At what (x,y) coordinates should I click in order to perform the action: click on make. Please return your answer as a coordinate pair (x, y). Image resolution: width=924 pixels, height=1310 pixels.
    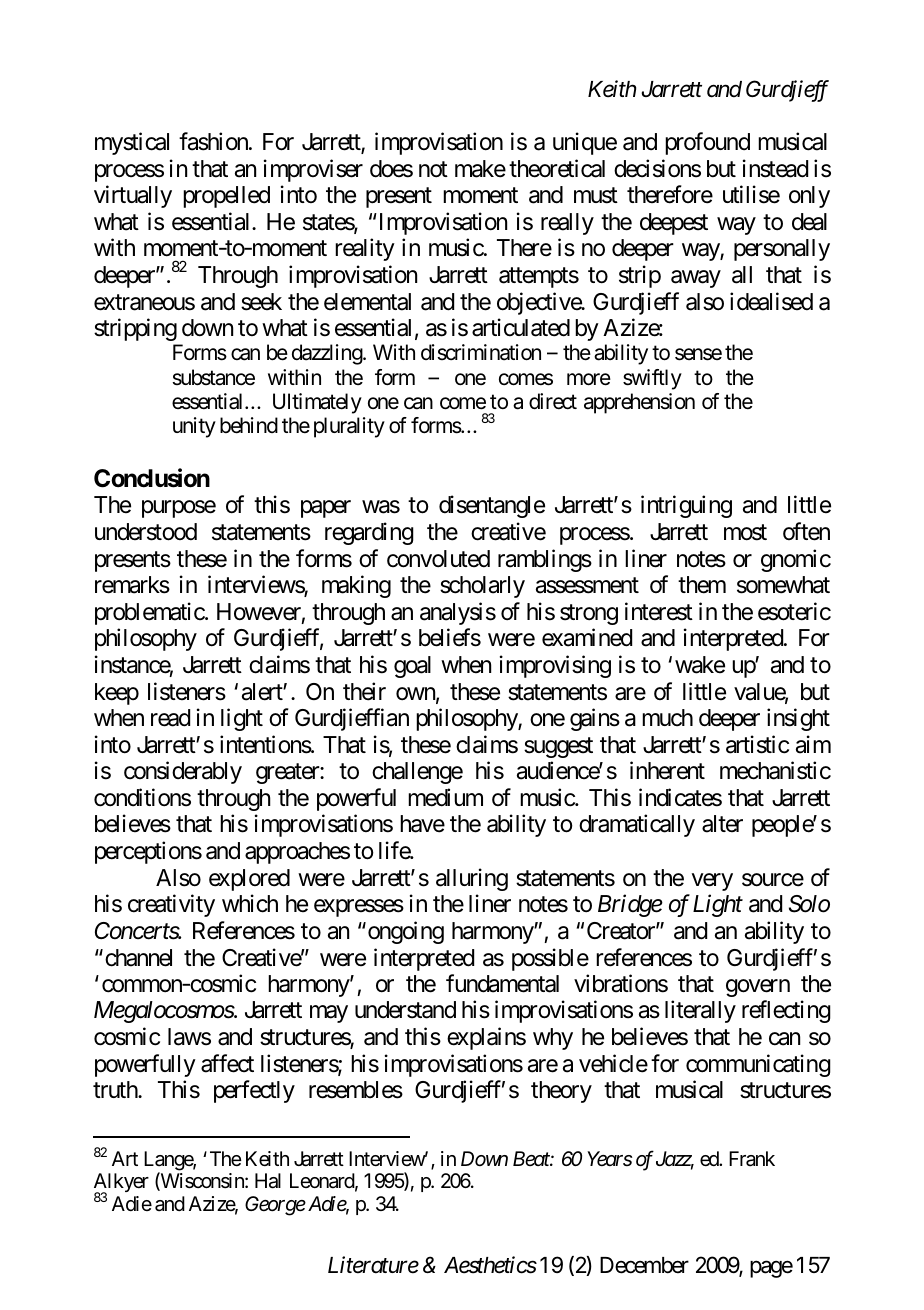
    Looking at the image, I should click on (480, 169).
